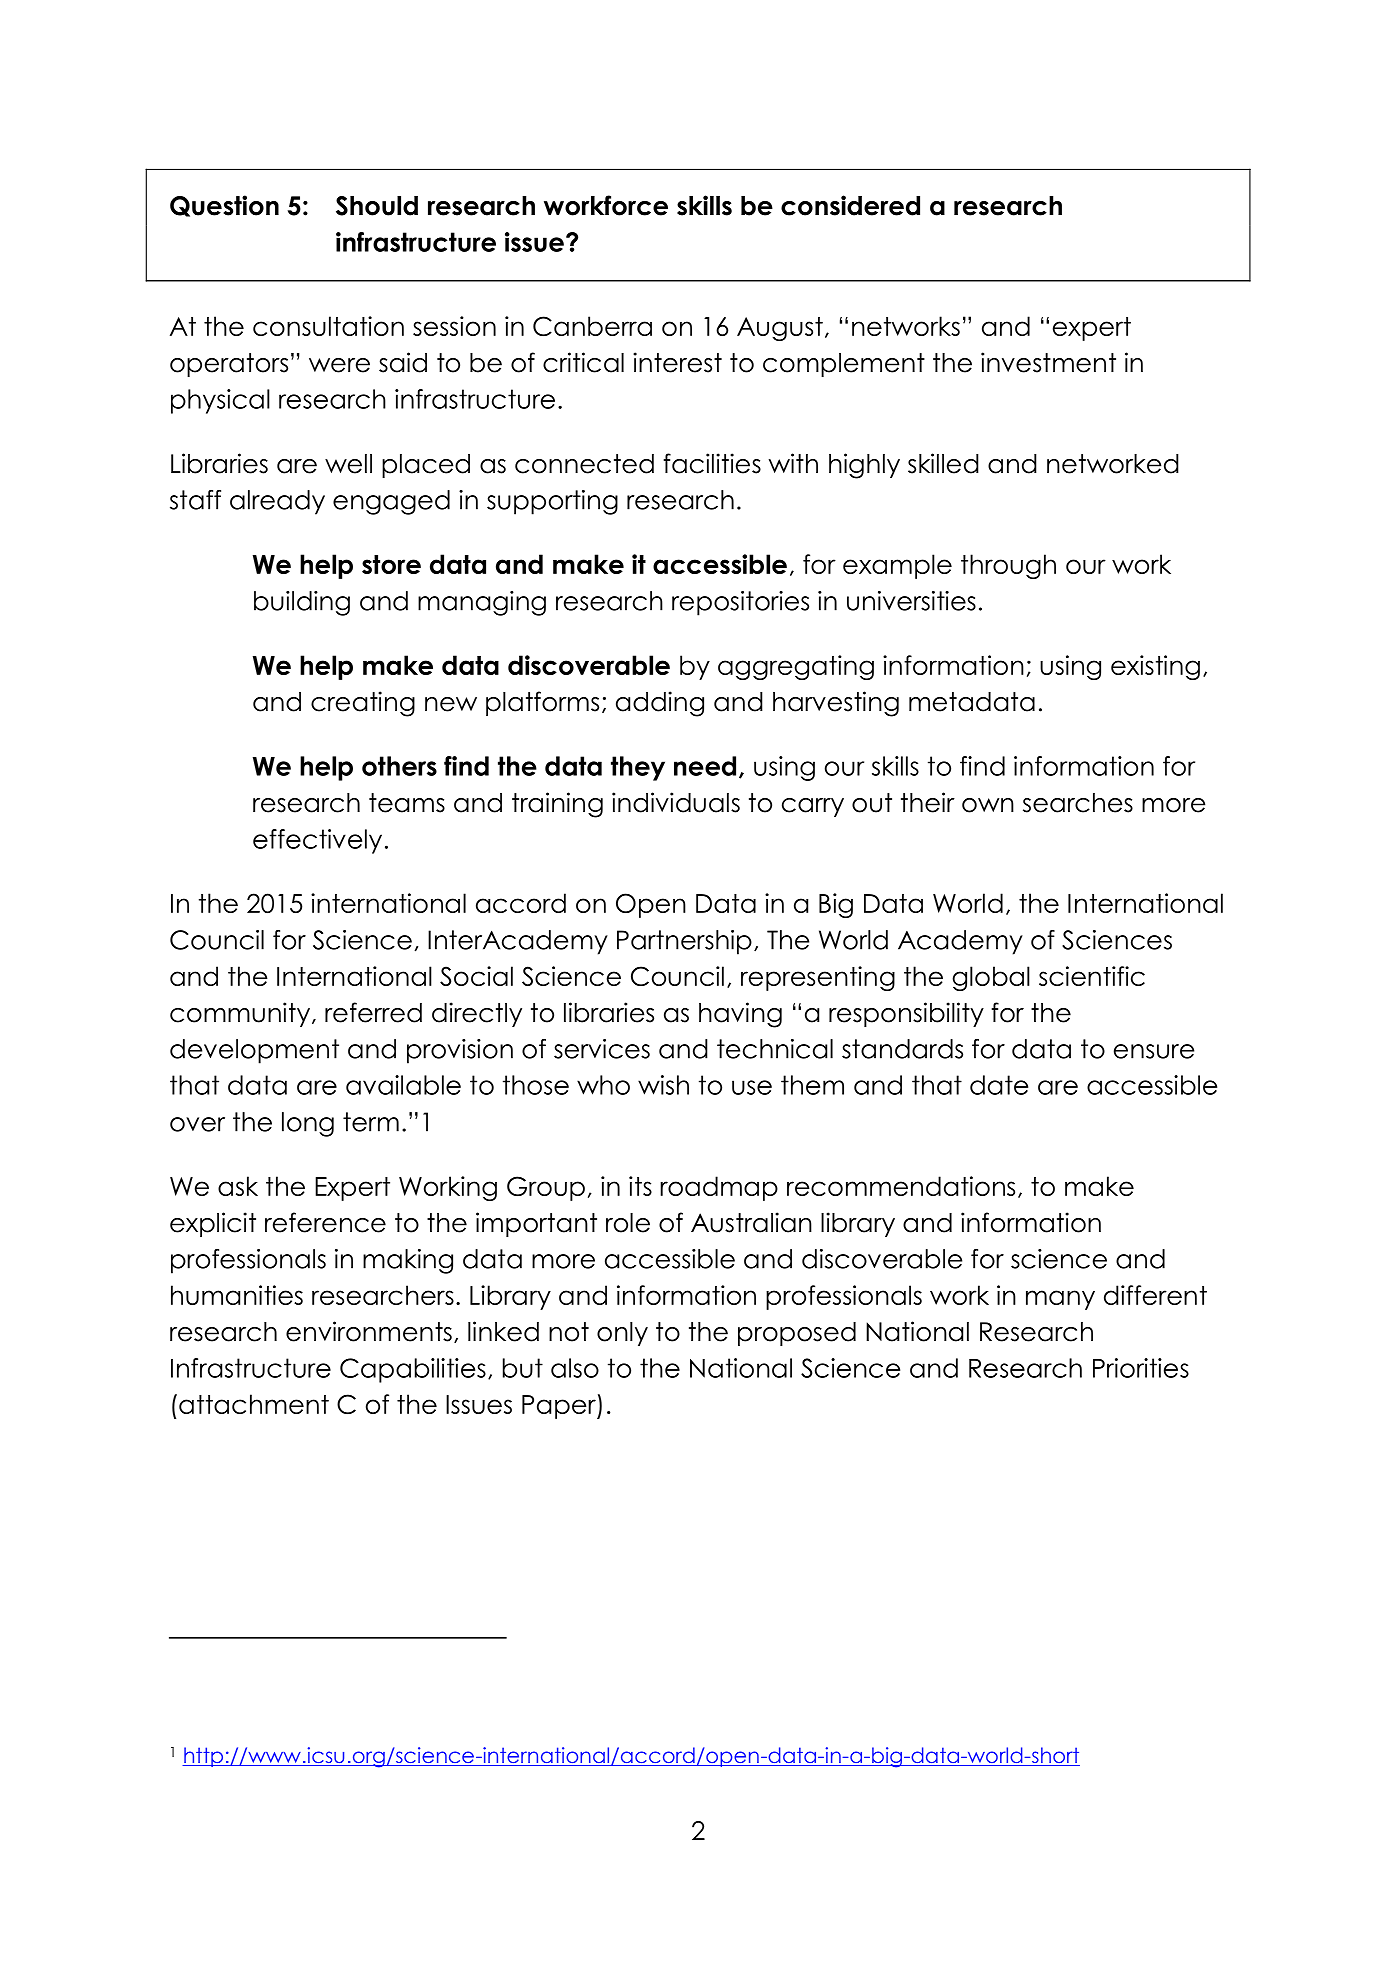  I want to click on referred, so click(373, 1012).
